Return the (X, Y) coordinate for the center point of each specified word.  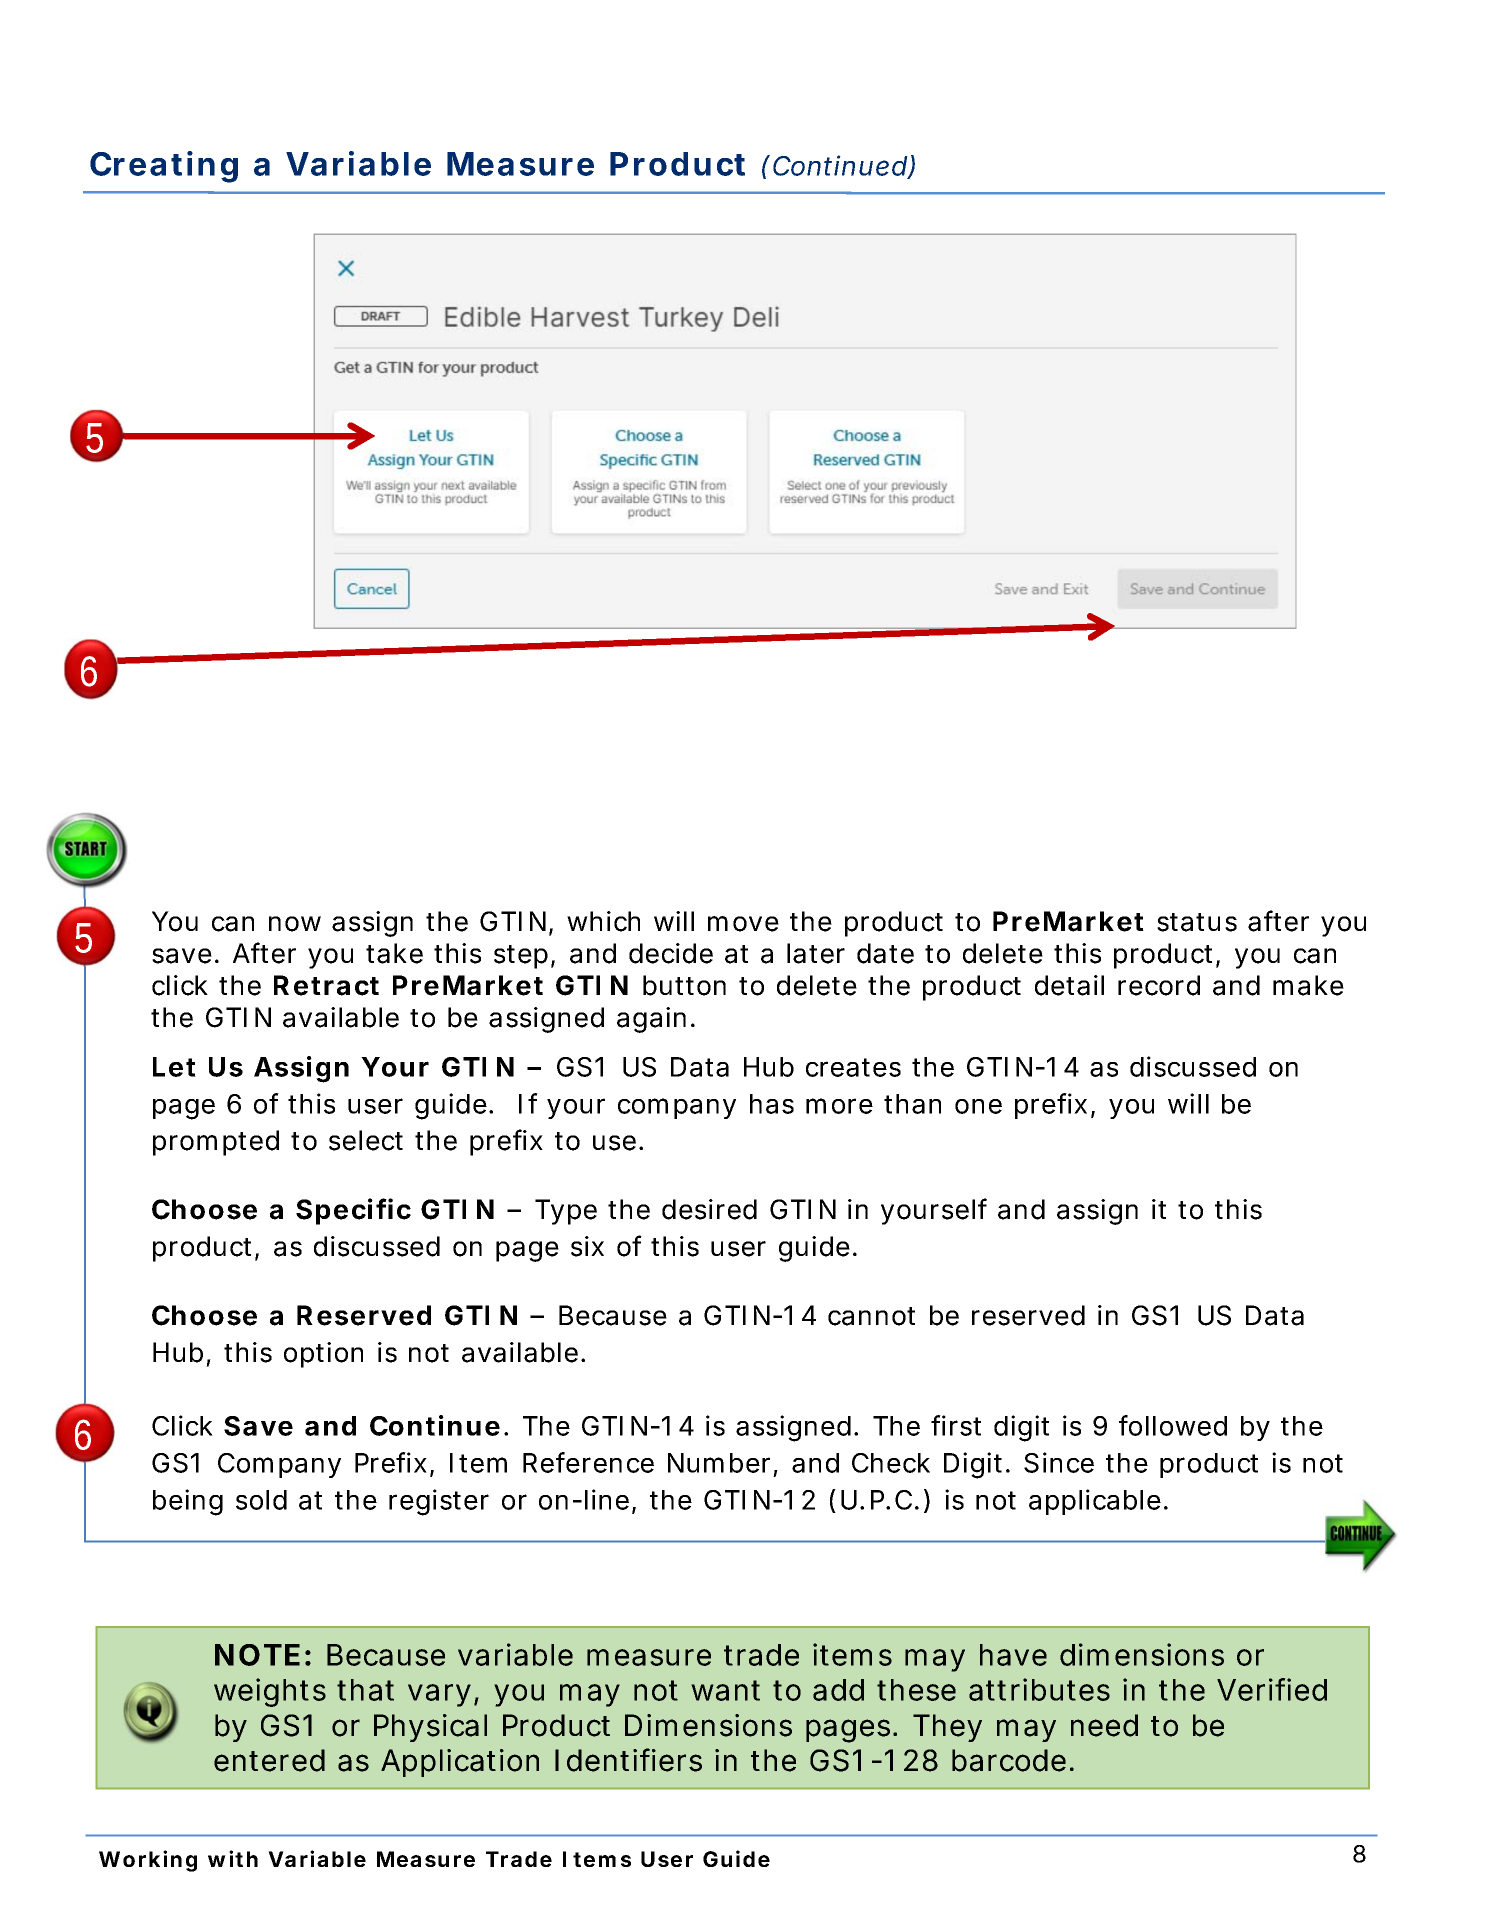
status (1197, 922)
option (323, 1355)
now (295, 924)
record (1159, 985)
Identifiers (628, 1760)
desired (709, 1209)
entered (269, 1760)
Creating (164, 167)
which (603, 921)
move (743, 924)
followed (1173, 1425)
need (1104, 1725)
